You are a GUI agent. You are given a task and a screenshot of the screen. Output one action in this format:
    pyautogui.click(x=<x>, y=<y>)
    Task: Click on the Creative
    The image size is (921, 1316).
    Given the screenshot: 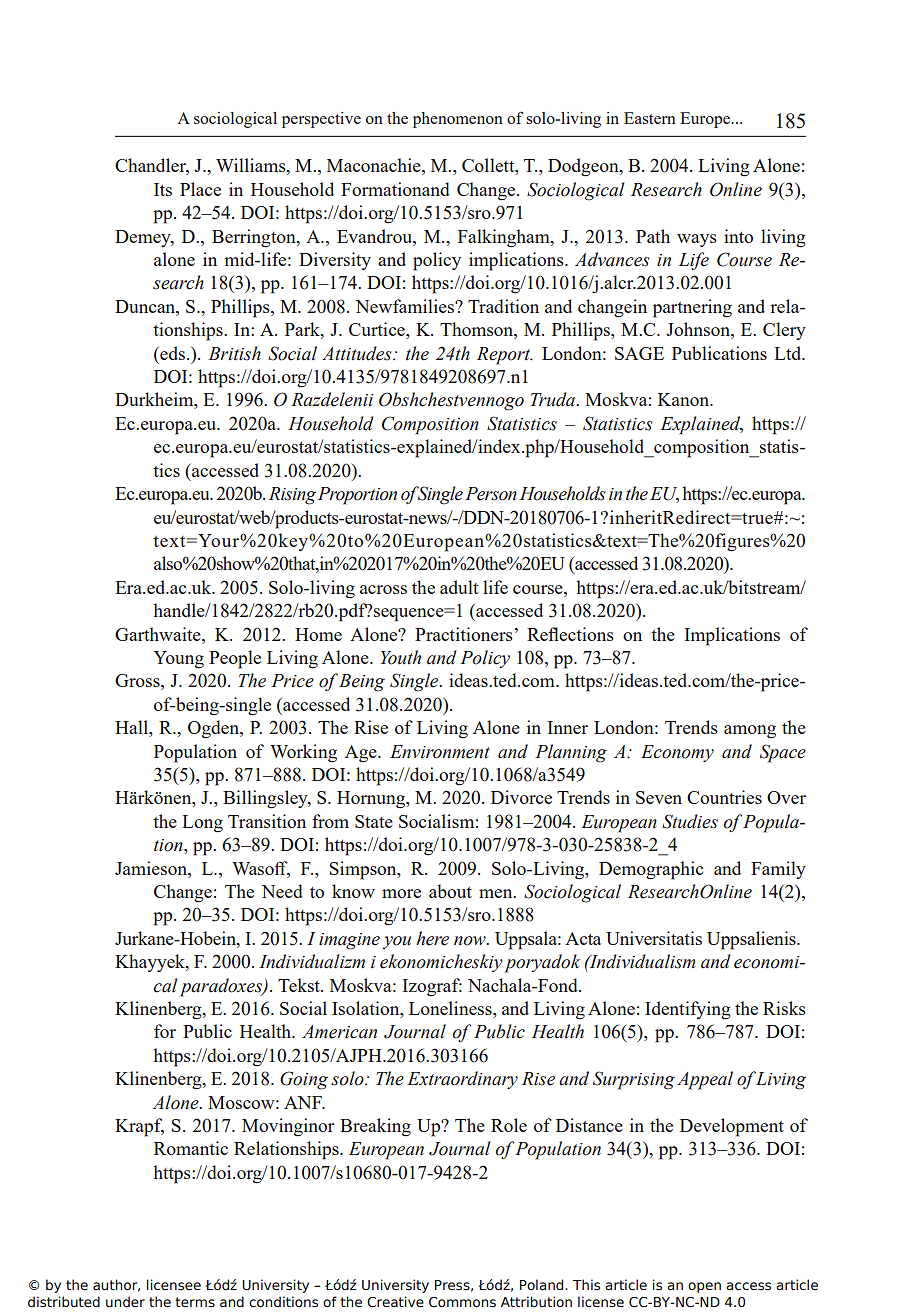 What is the action you would take?
    pyautogui.click(x=395, y=1302)
